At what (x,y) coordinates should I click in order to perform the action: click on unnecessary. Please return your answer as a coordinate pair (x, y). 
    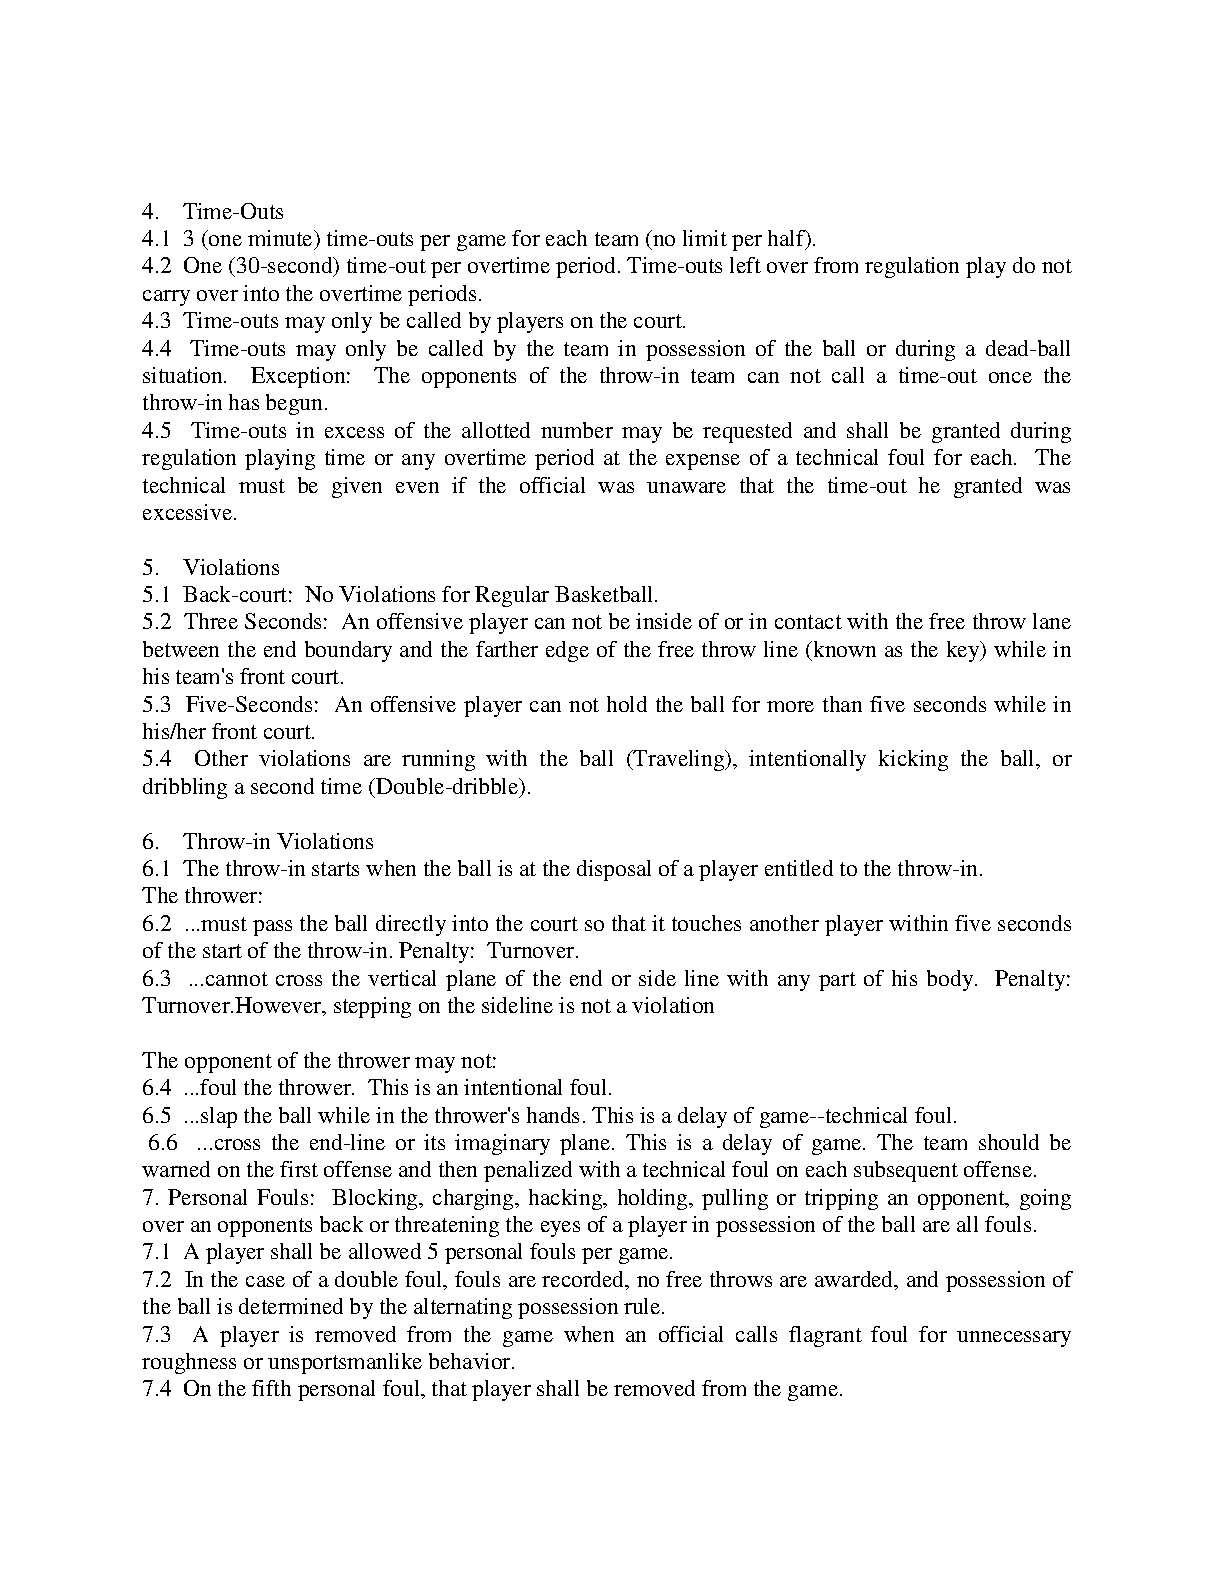
    Looking at the image, I should click on (1014, 1339).
